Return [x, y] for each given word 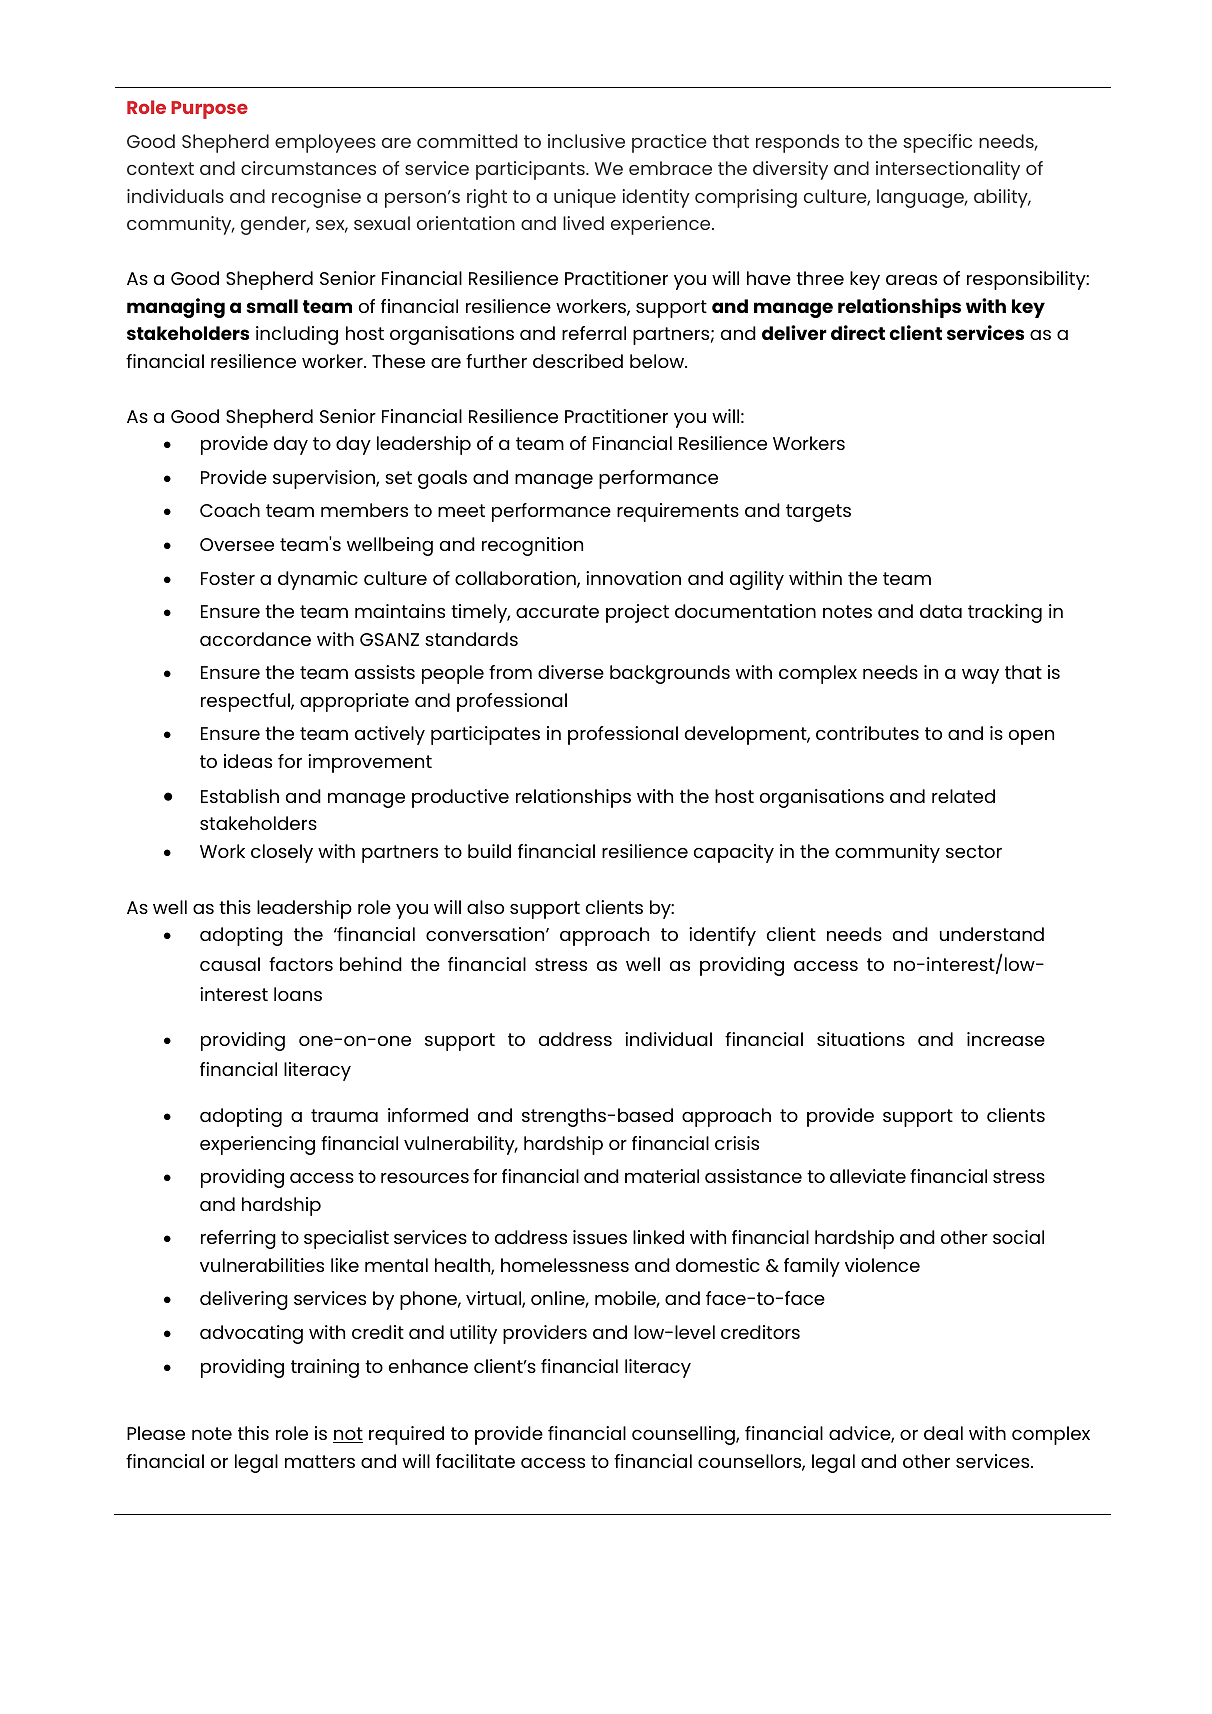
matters [320, 1461]
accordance [255, 639]
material [662, 1176]
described [578, 361]
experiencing [257, 1145]
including [297, 335]
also [485, 907]
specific [937, 143]
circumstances [308, 168]
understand [992, 934]
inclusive [586, 141]
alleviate [868, 1176]
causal [230, 964]
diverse [571, 672]
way [980, 676]
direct [858, 332]
